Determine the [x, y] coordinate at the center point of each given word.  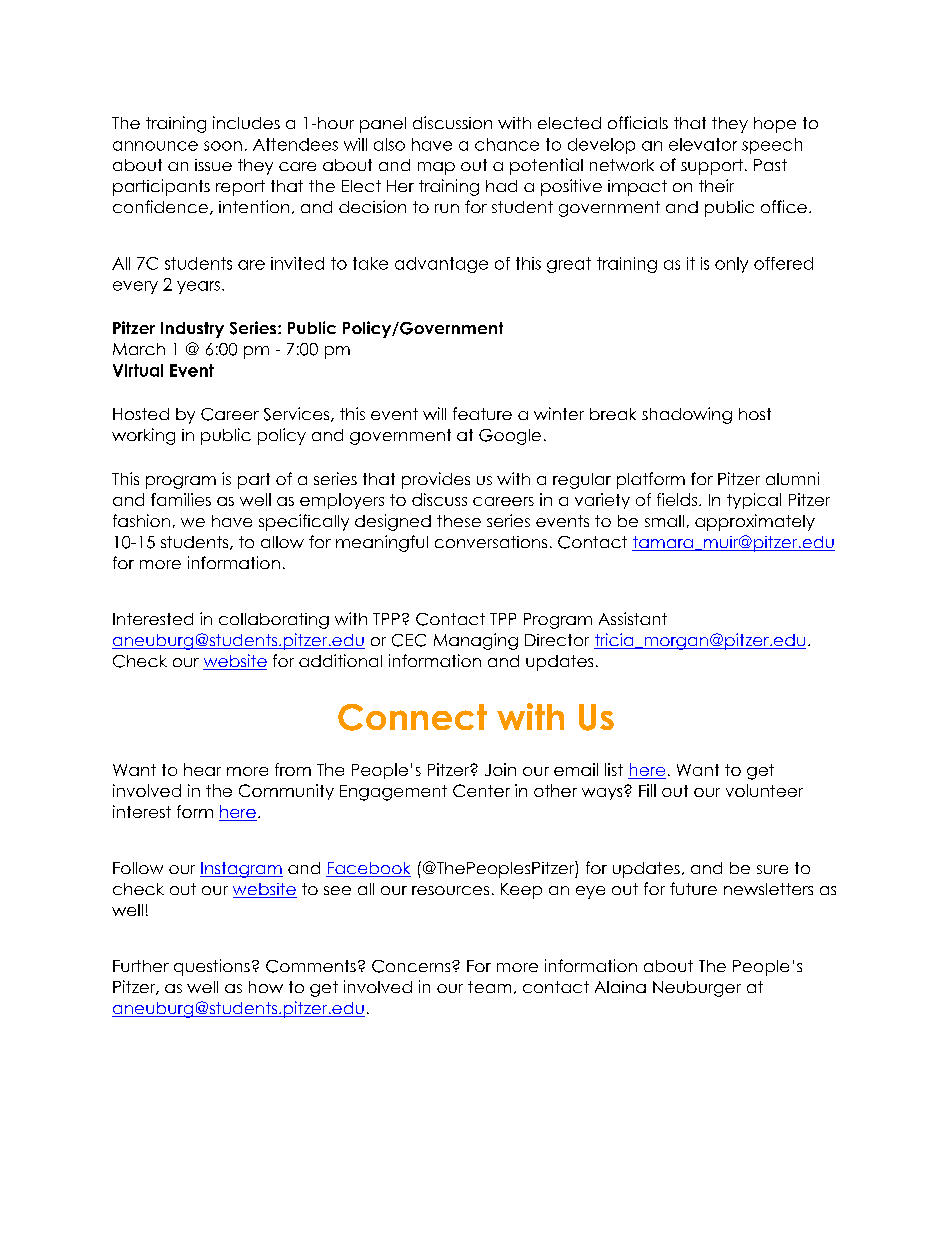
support [712, 167]
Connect [412, 717]
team [489, 987]
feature [482, 413]
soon [223, 146]
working [143, 436]
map [436, 168]
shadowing [687, 415]
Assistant [633, 618]
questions [212, 967]
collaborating [274, 621]
